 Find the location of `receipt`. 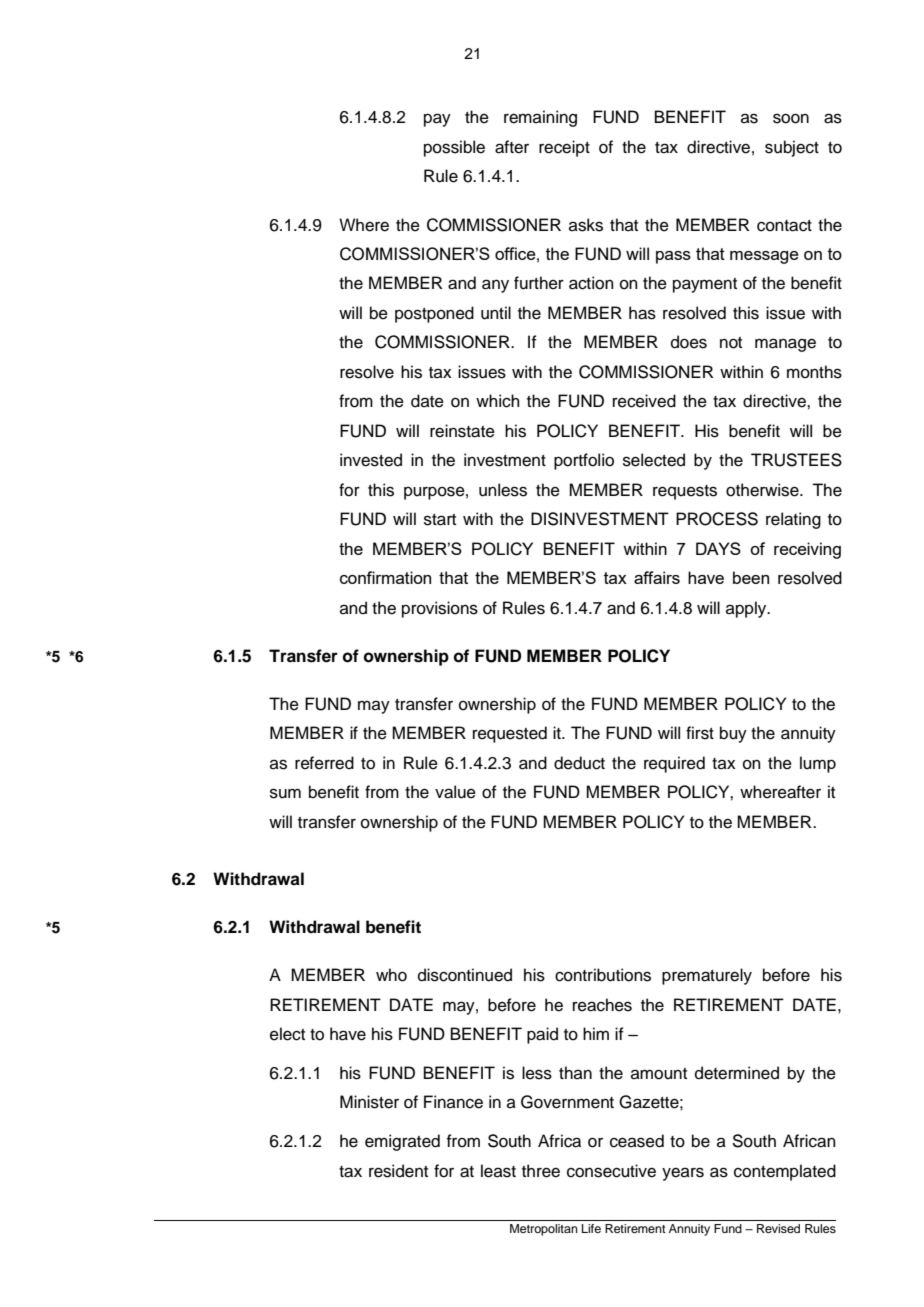

receipt is located at coordinates (564, 148).
